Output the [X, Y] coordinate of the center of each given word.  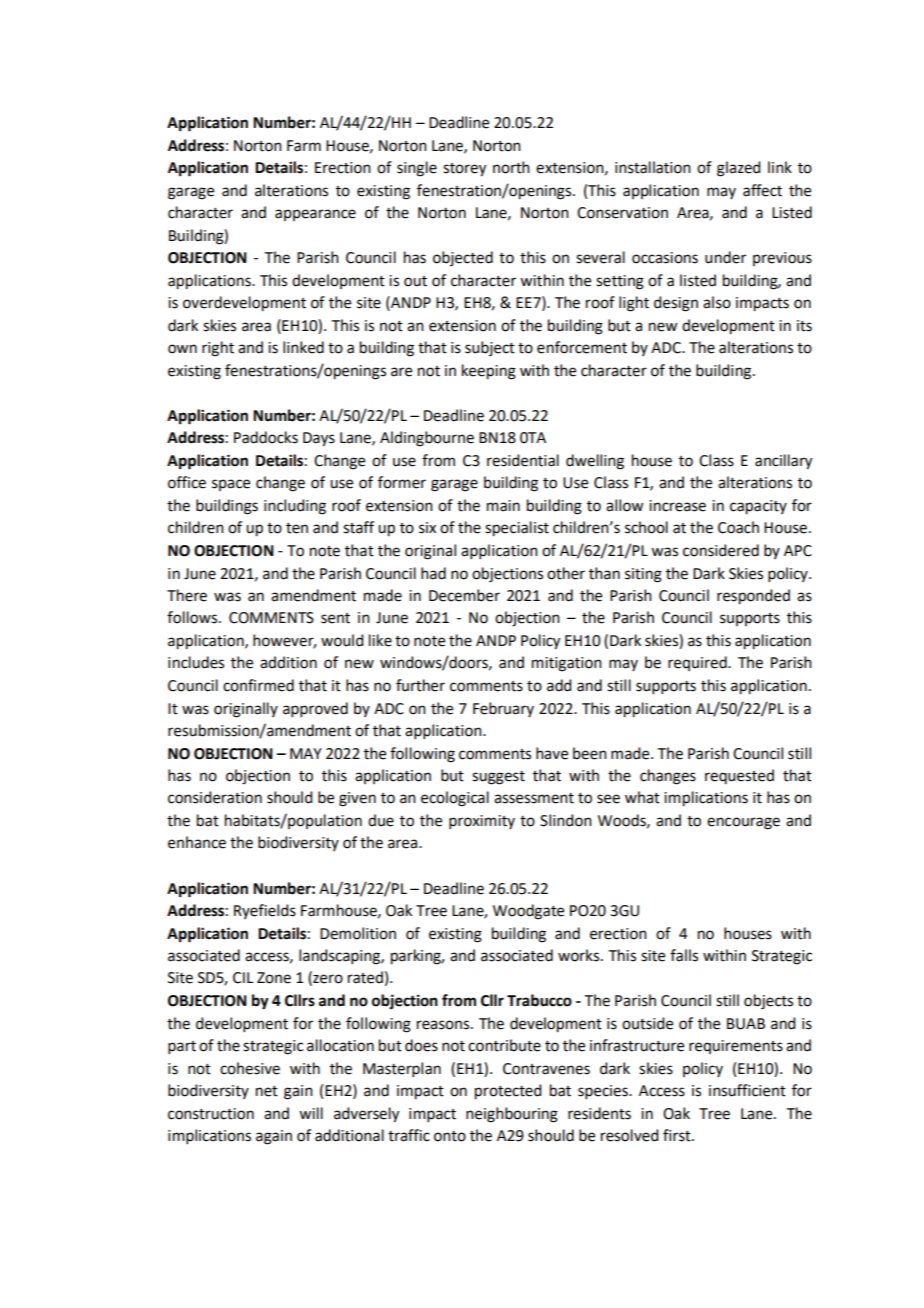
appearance [315, 215]
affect [762, 190]
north [511, 167]
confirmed [258, 685]
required [698, 663]
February [503, 709]
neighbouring [512, 1115]
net [267, 1091]
